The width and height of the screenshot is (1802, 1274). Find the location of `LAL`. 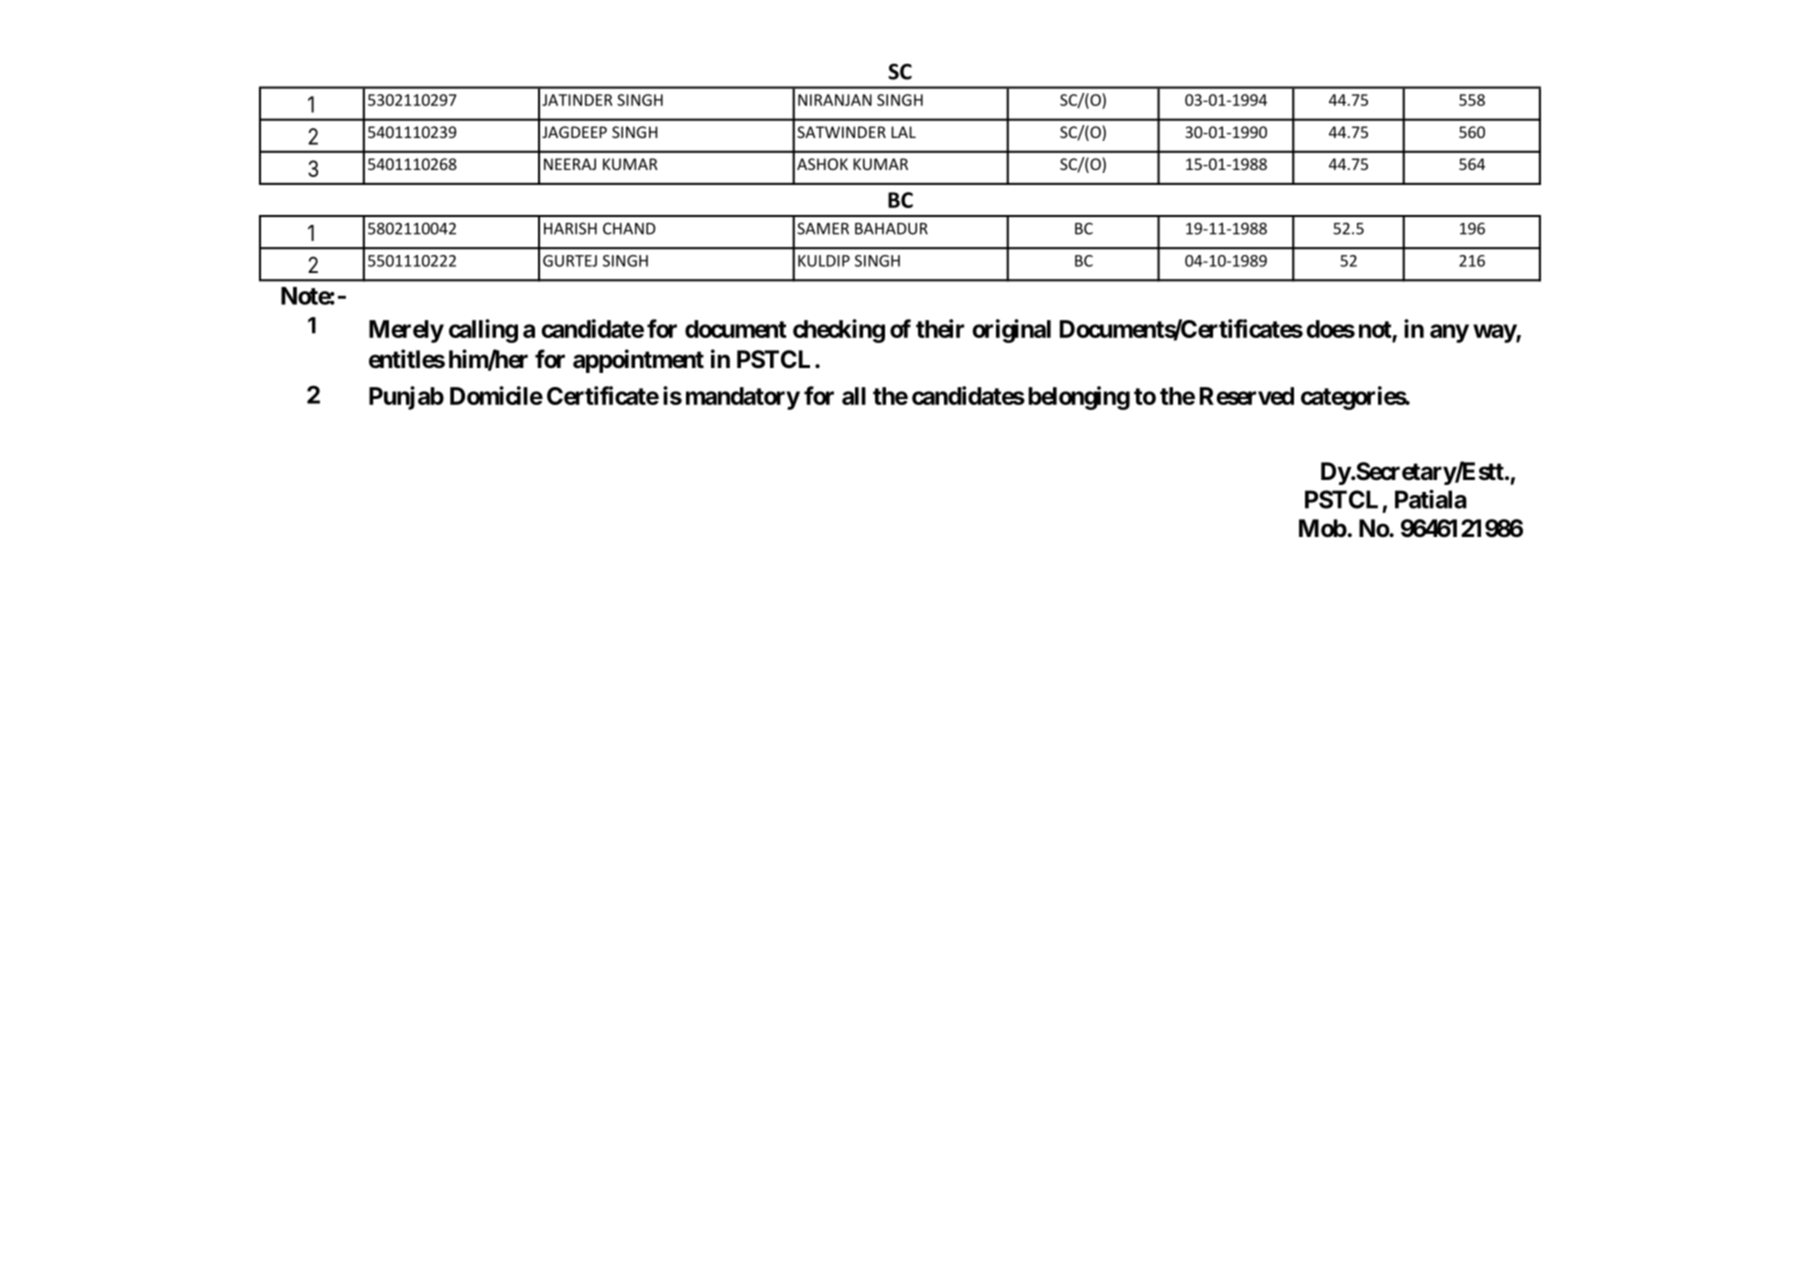

LAL is located at coordinates (903, 132).
